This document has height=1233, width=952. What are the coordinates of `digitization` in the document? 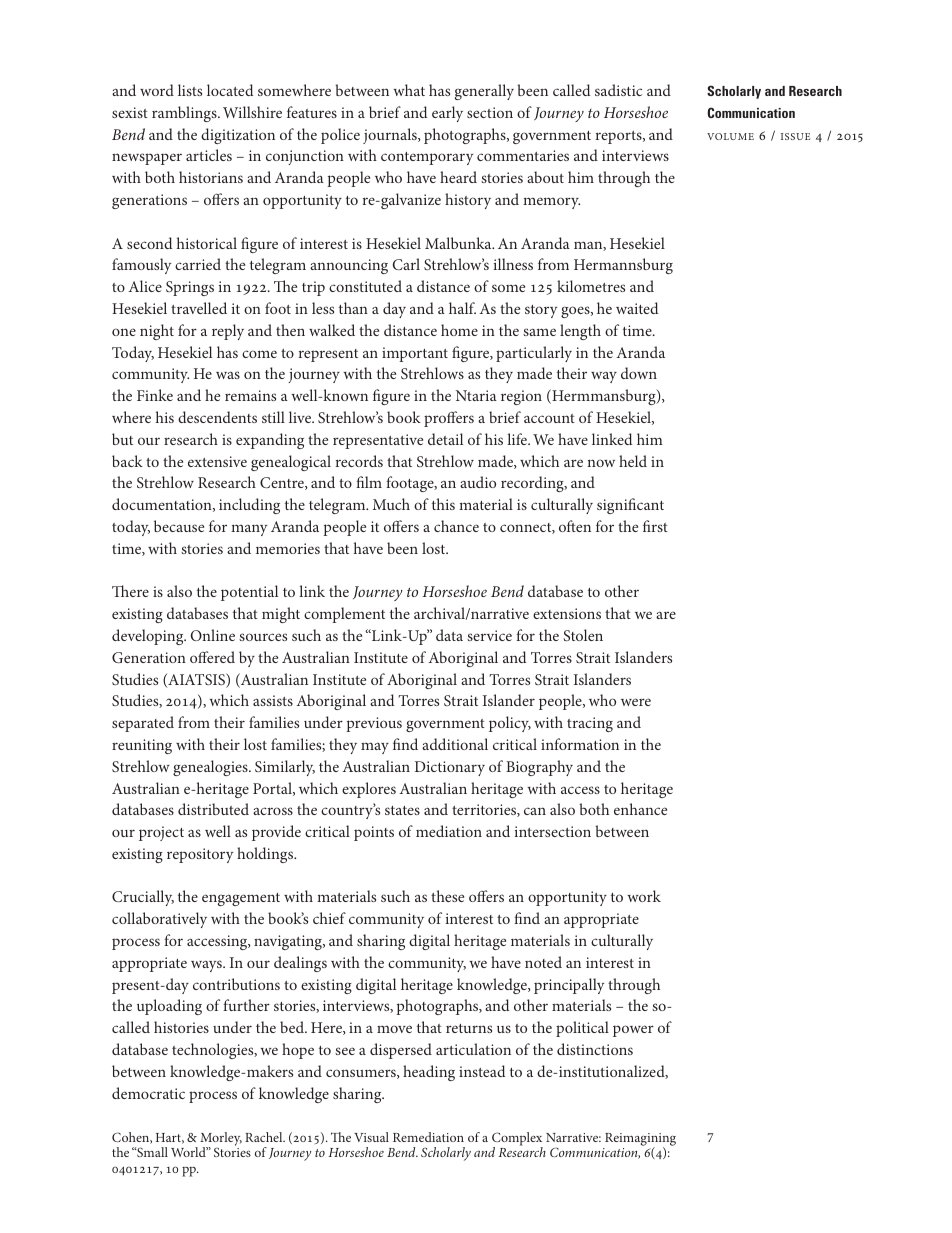 It's located at (238, 136).
